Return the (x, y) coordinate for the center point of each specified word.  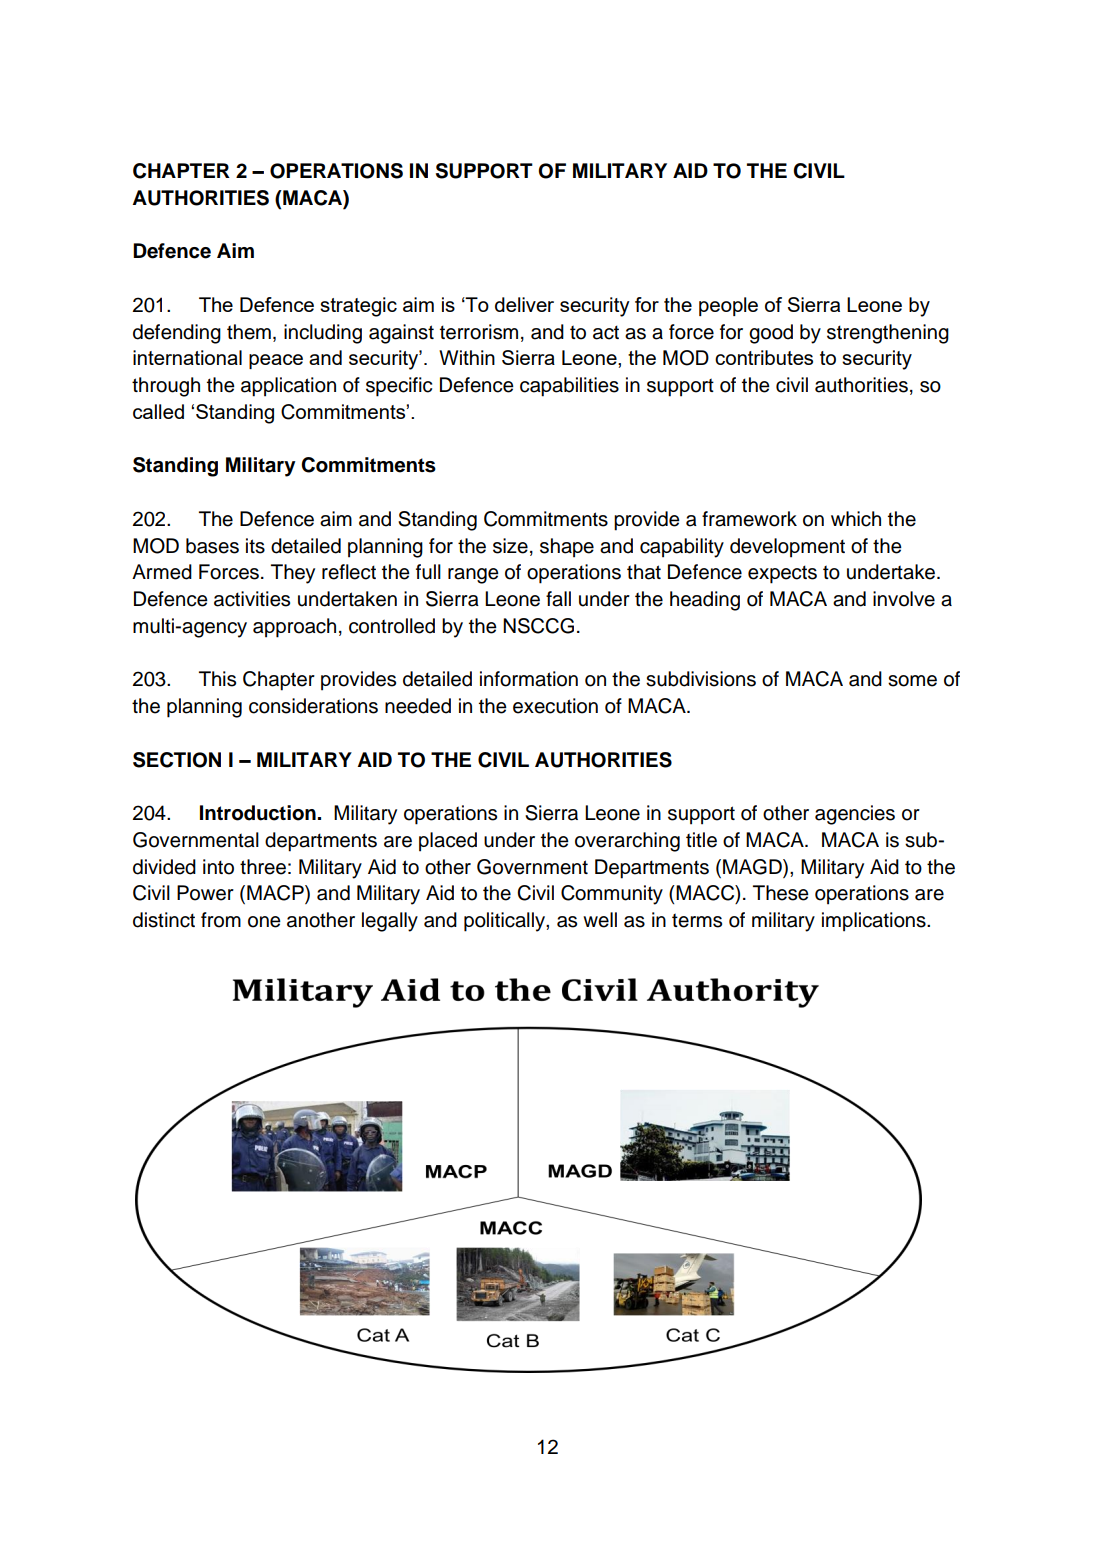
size (510, 546)
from (221, 920)
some (912, 681)
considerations (313, 706)
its (255, 546)
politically (505, 922)
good (771, 334)
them (249, 332)
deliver (524, 304)
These (781, 893)
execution (555, 706)
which (856, 519)
